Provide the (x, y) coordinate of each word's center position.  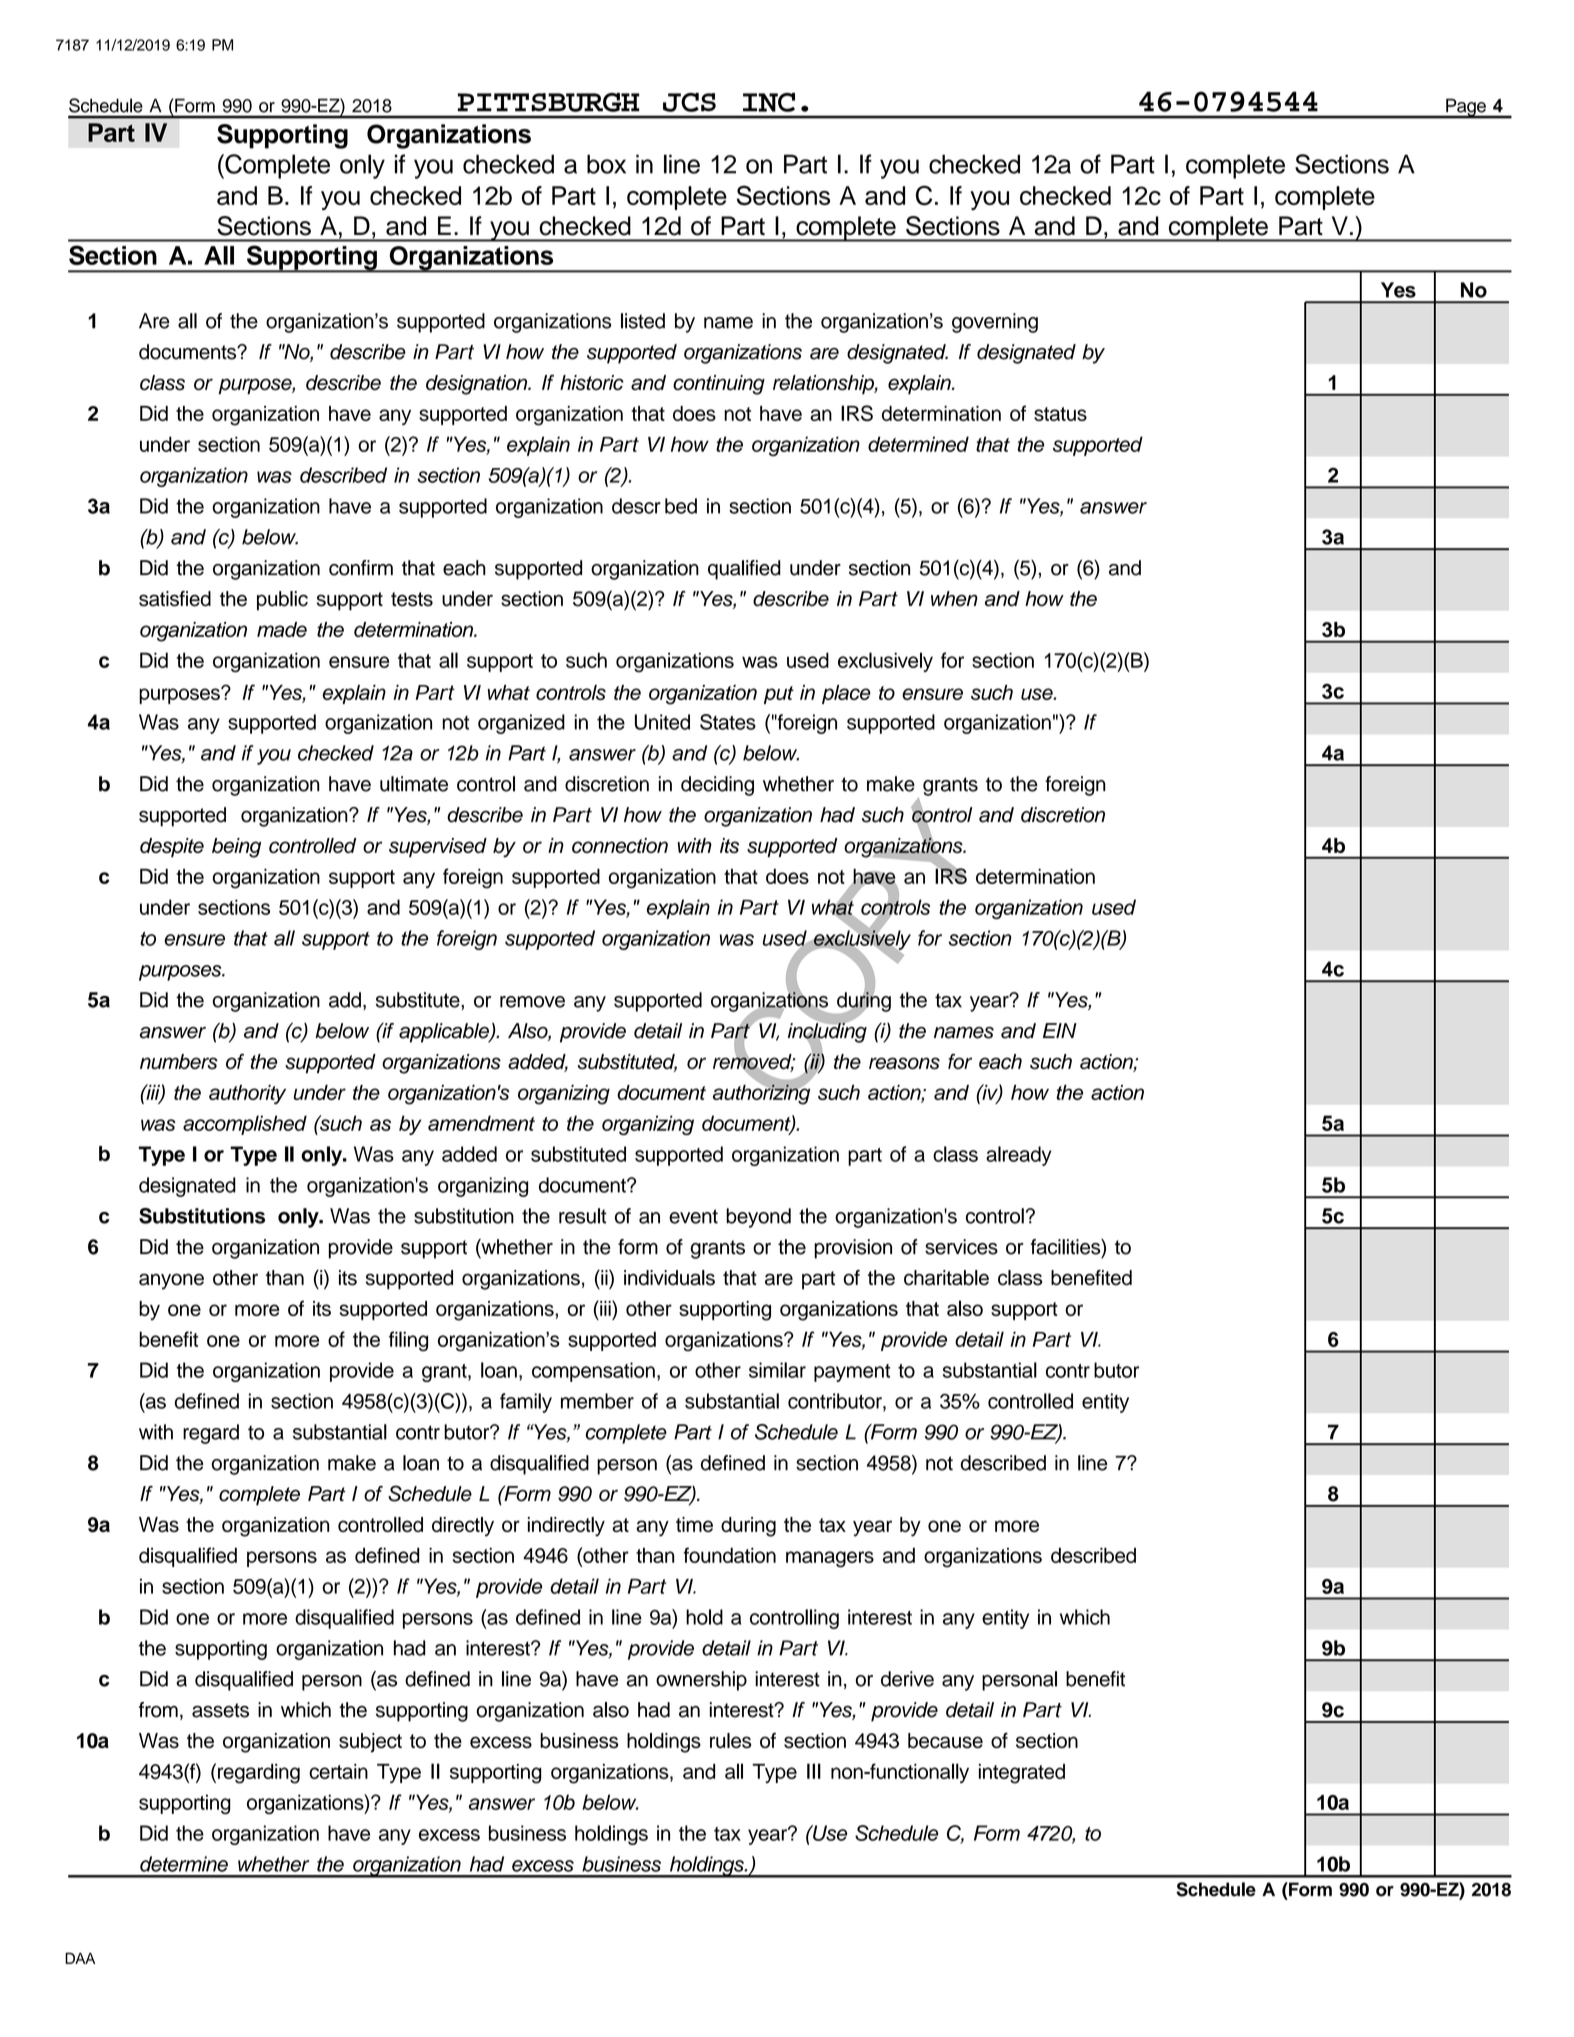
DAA (80, 1958)
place (846, 694)
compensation (593, 1372)
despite (172, 847)
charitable (946, 1278)
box (606, 164)
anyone (171, 1281)
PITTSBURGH (549, 102)
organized (521, 724)
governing (995, 323)
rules (730, 1741)
